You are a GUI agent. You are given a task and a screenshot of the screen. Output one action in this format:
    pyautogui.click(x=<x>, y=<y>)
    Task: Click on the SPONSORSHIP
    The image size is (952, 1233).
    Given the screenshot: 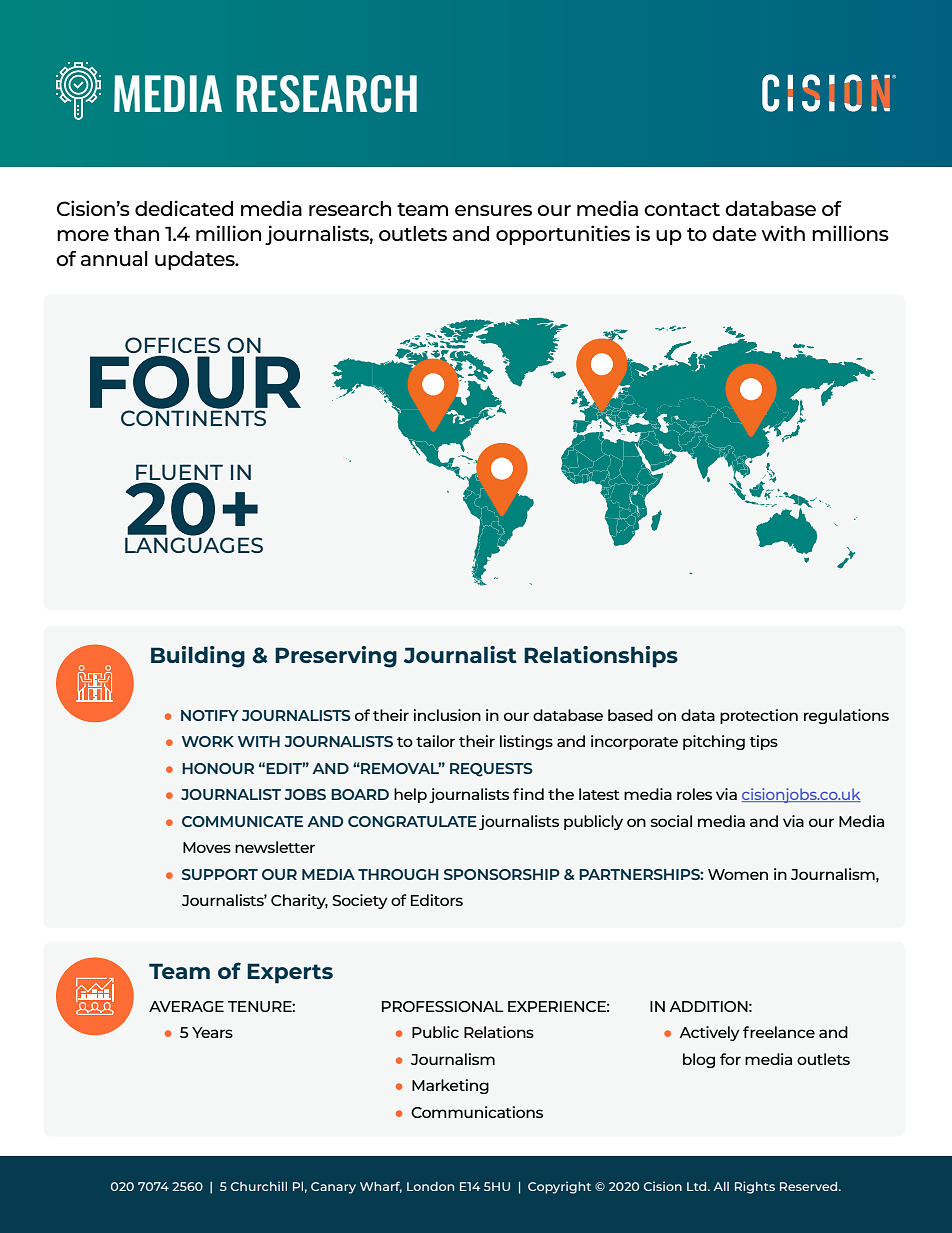 What is the action you would take?
    pyautogui.click(x=502, y=874)
